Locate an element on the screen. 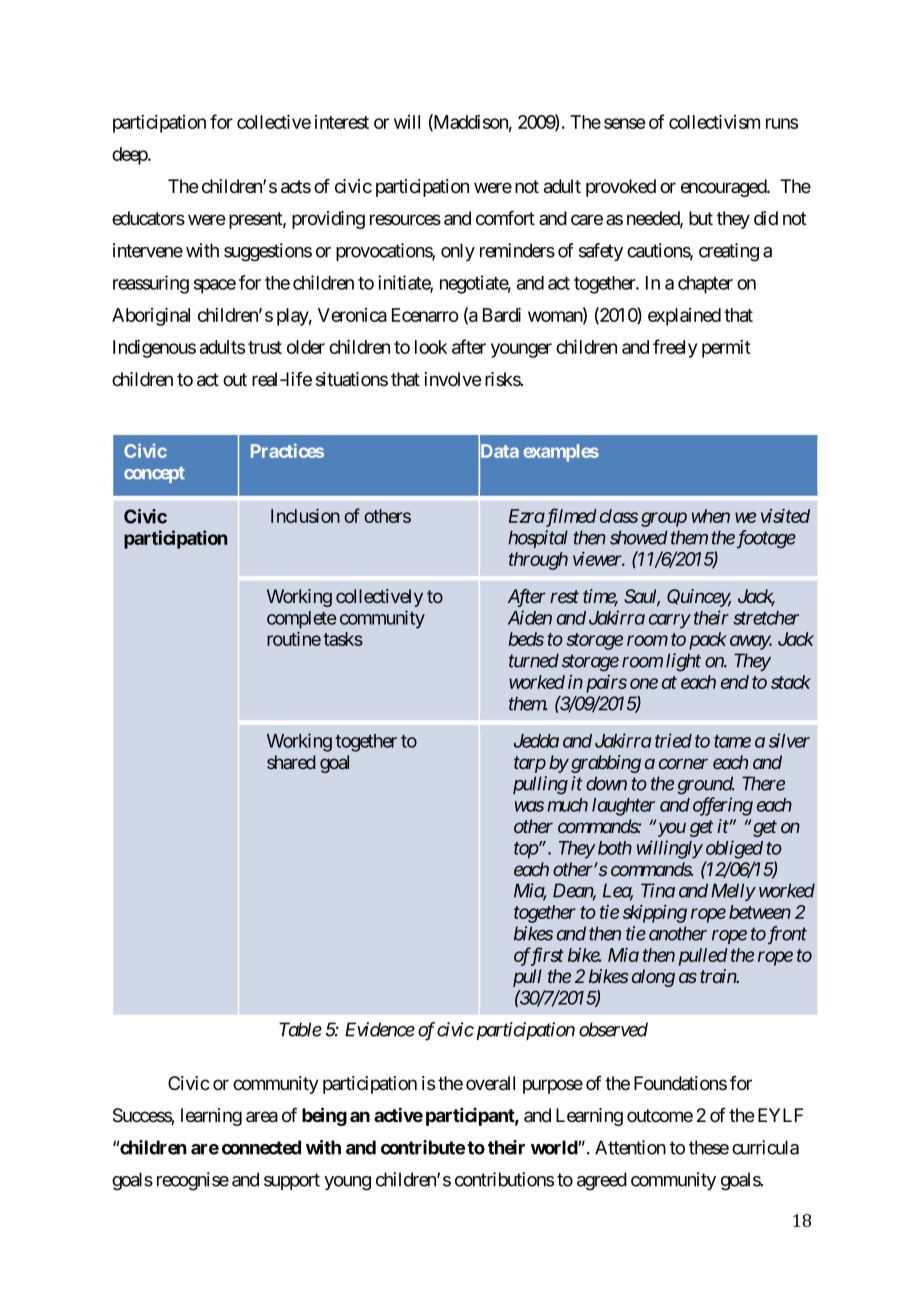 The image size is (924, 1308). overall is located at coordinates (490, 1083).
